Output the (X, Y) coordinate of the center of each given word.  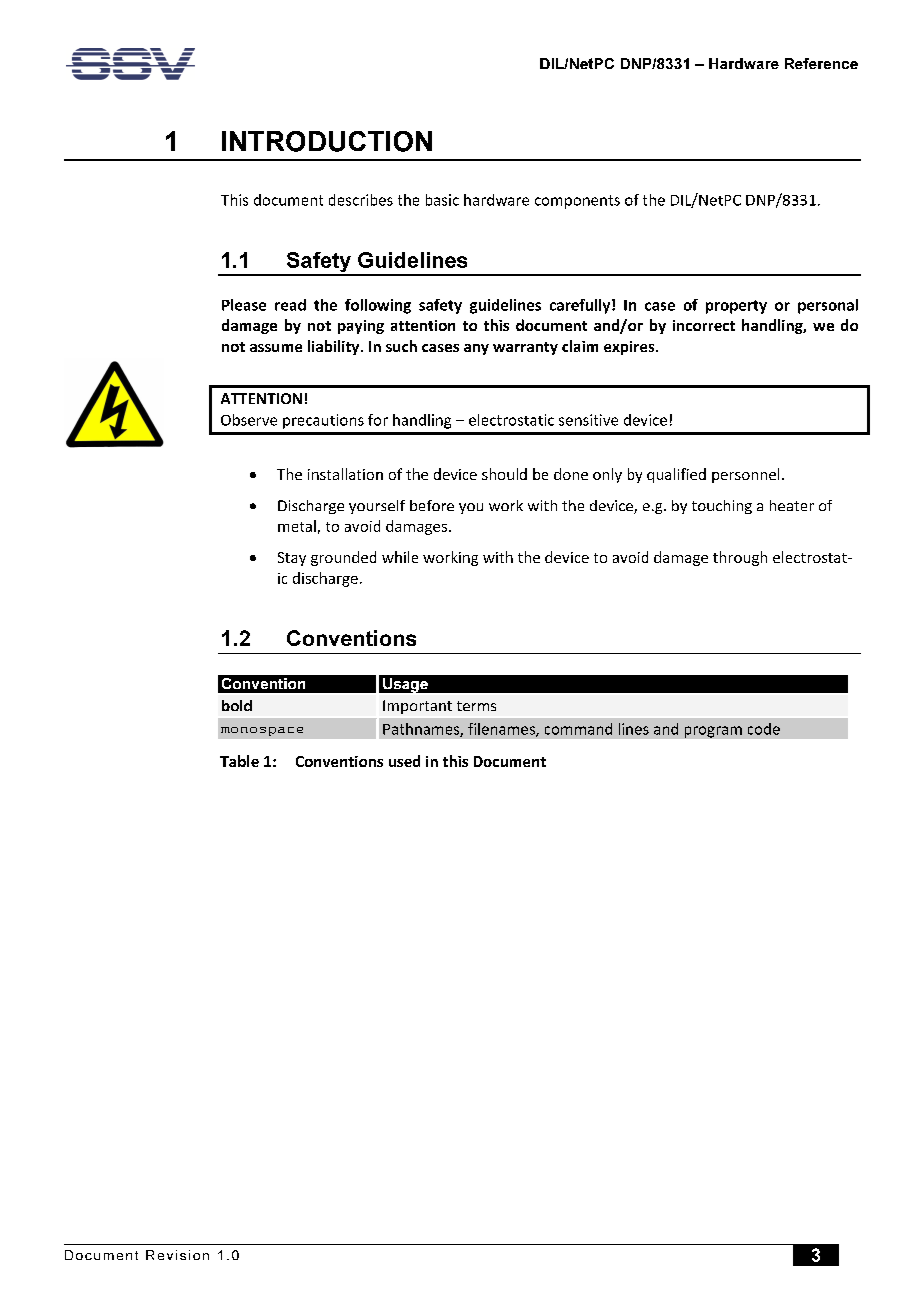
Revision (177, 1255)
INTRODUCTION (327, 141)
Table (239, 761)
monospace (262, 731)
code (764, 729)
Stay (292, 559)
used (404, 761)
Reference (821, 63)
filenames (502, 730)
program (713, 732)
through (740, 558)
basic (442, 200)
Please (244, 305)
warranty (525, 348)
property (736, 307)
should (504, 474)
